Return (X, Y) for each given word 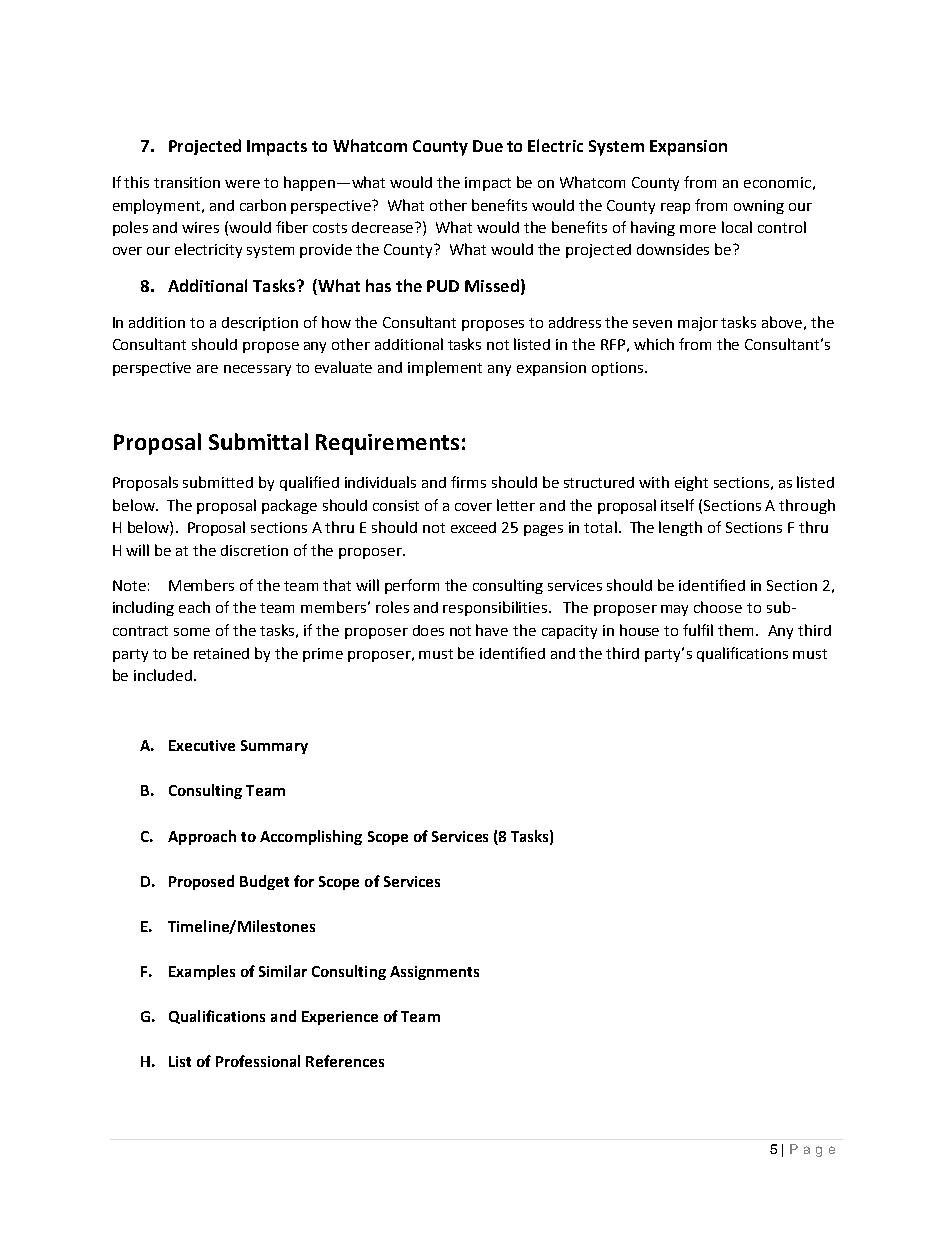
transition (187, 182)
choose (718, 607)
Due (488, 146)
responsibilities (496, 608)
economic (777, 182)
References (345, 1061)
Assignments (434, 973)
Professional (258, 1061)
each (194, 607)
